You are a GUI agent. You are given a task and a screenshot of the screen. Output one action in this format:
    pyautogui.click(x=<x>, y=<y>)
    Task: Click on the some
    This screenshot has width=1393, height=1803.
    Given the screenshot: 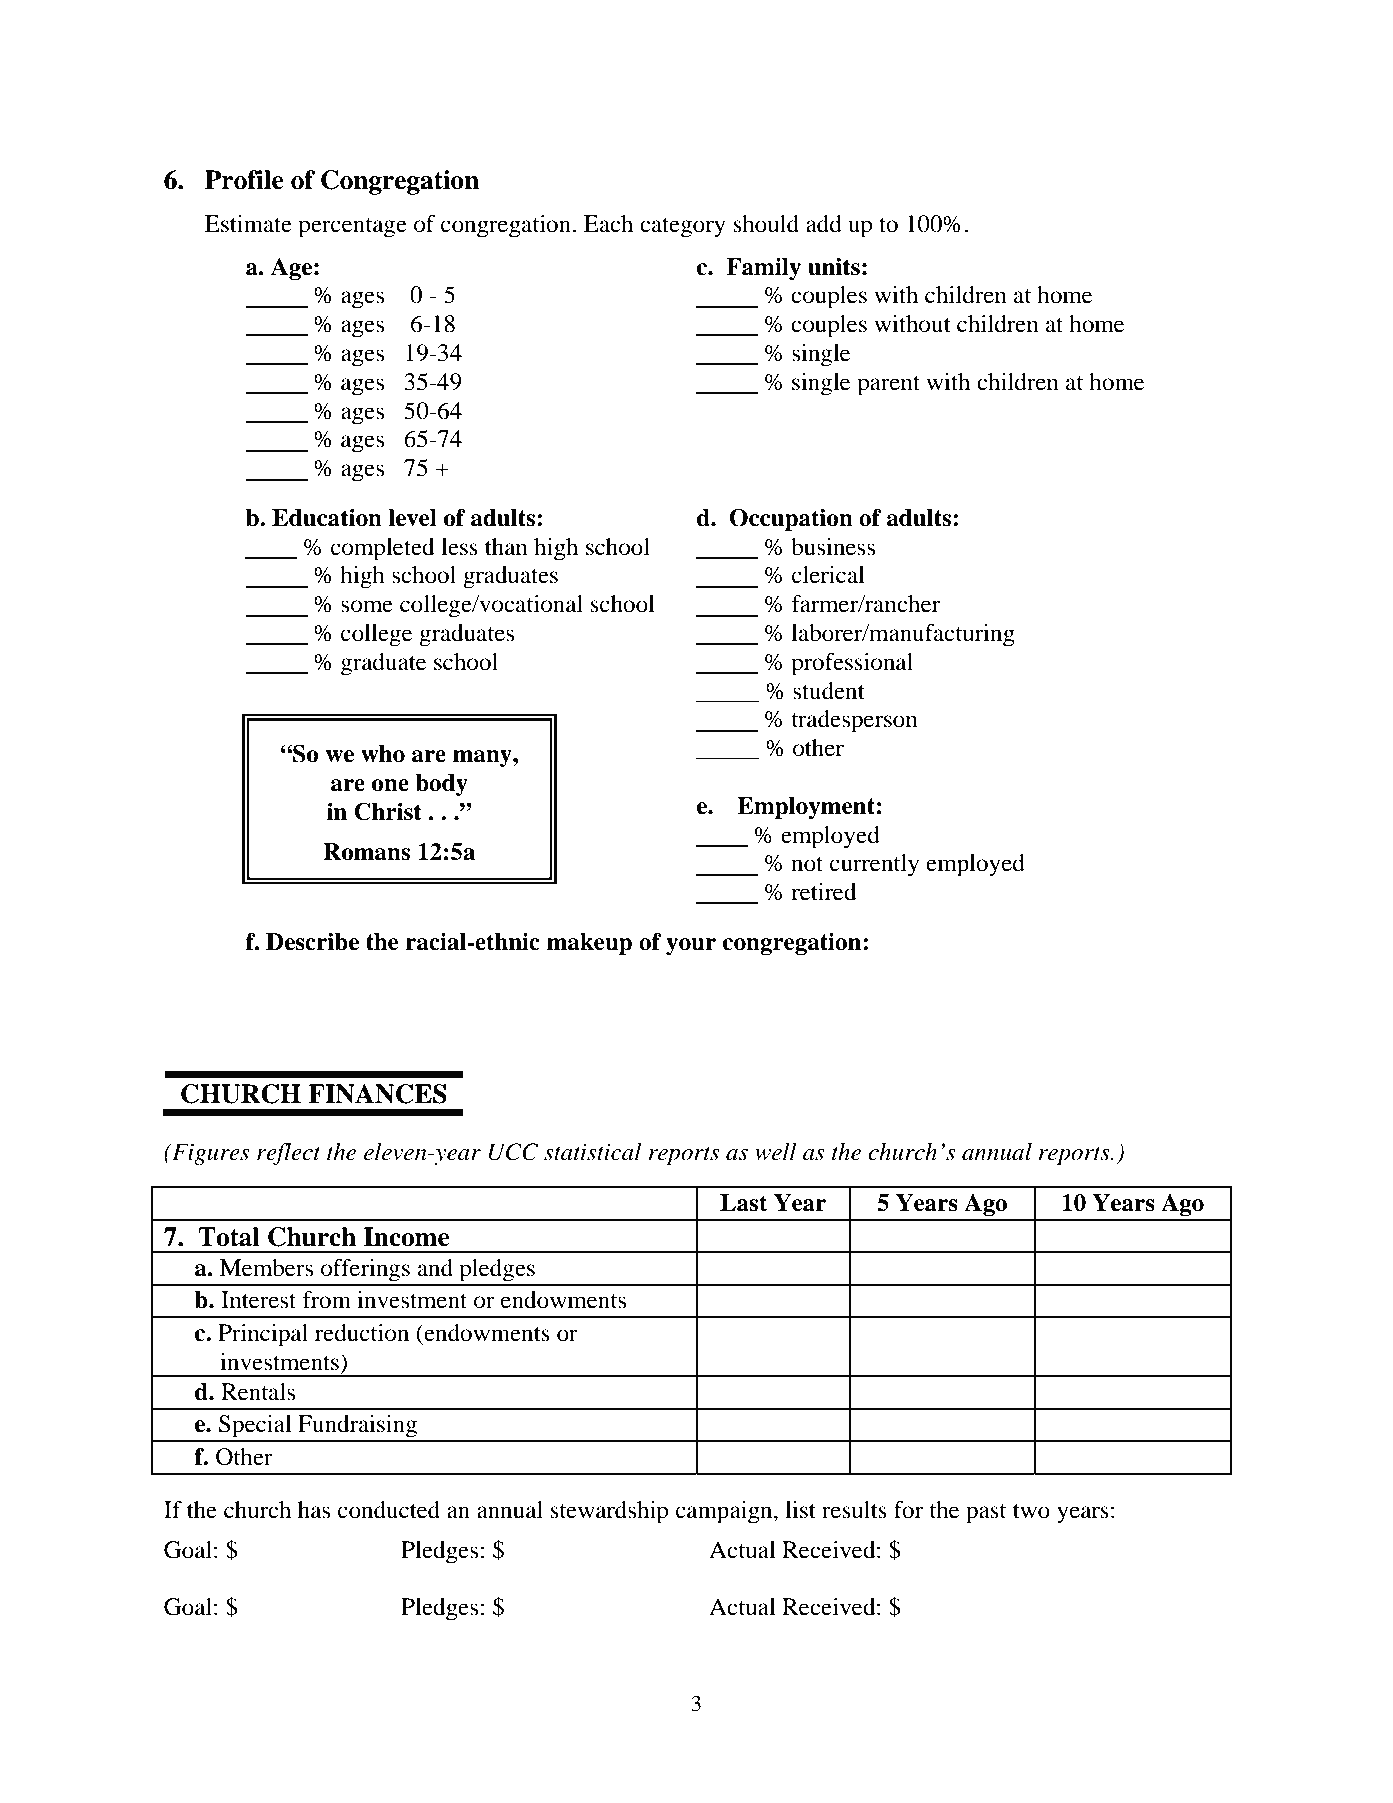 What is the action you would take?
    pyautogui.click(x=367, y=606)
